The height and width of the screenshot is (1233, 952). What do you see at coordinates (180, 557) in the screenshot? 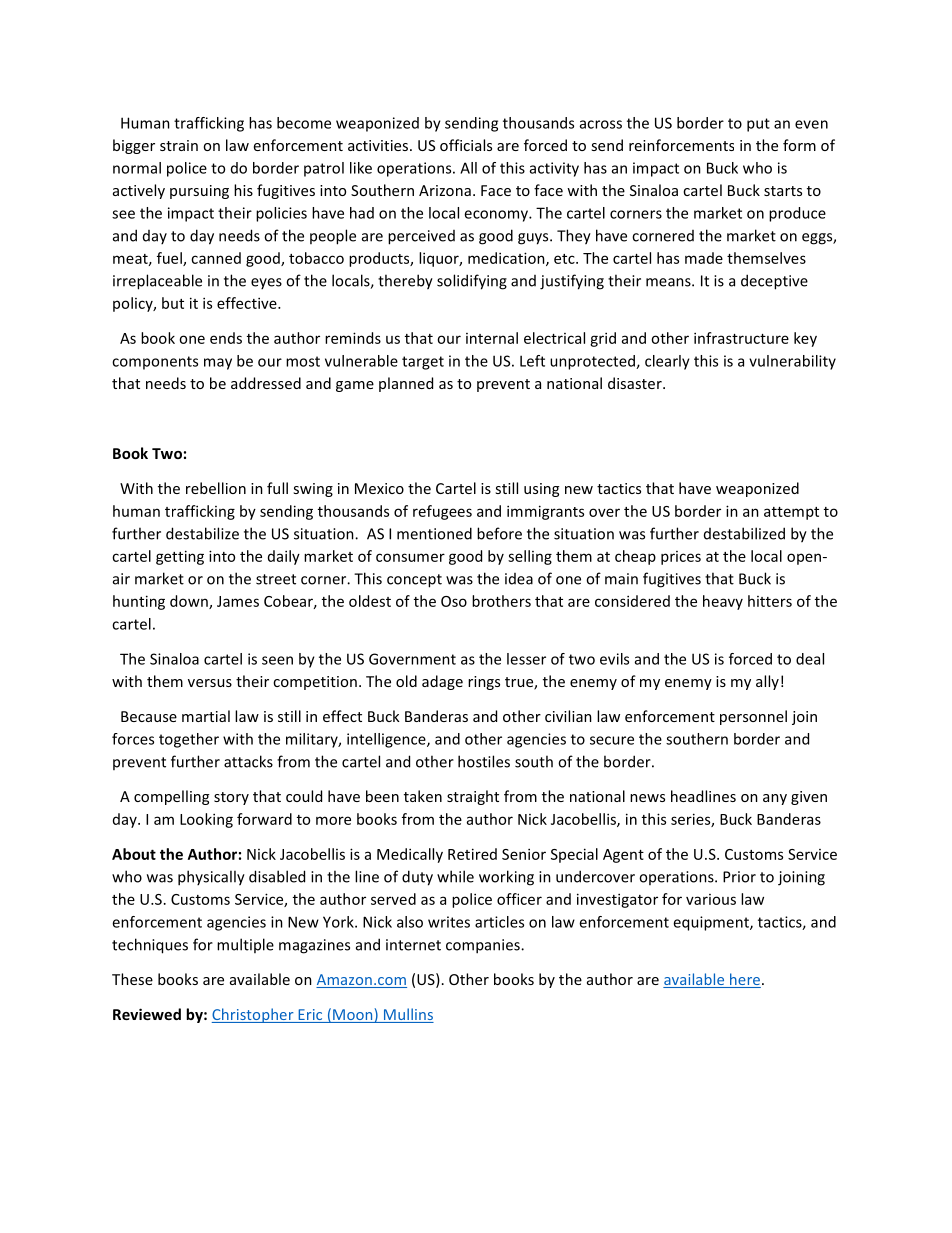
I see `getting` at bounding box center [180, 557].
